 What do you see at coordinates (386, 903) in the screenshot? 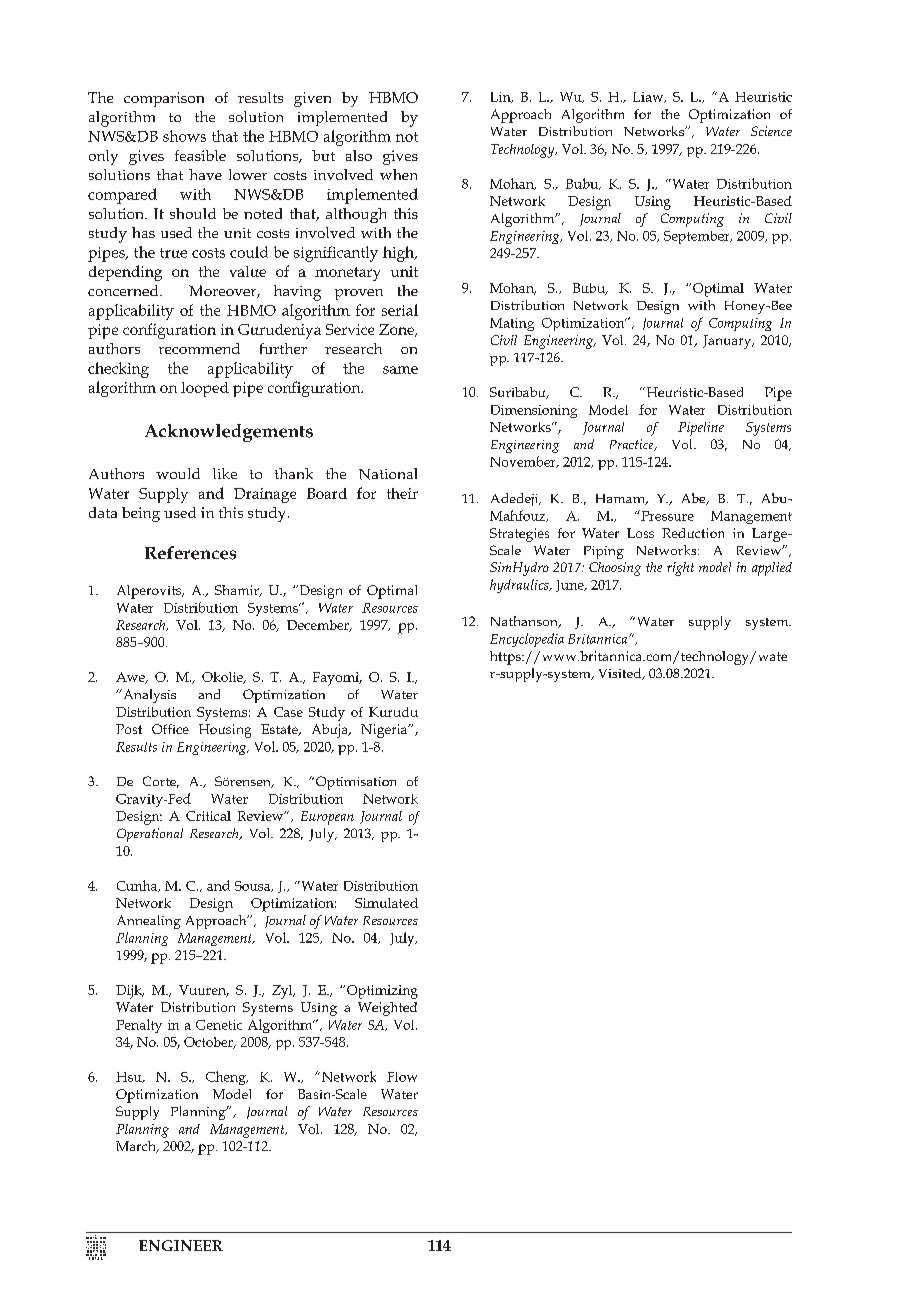
I see `Simulated` at bounding box center [386, 903].
